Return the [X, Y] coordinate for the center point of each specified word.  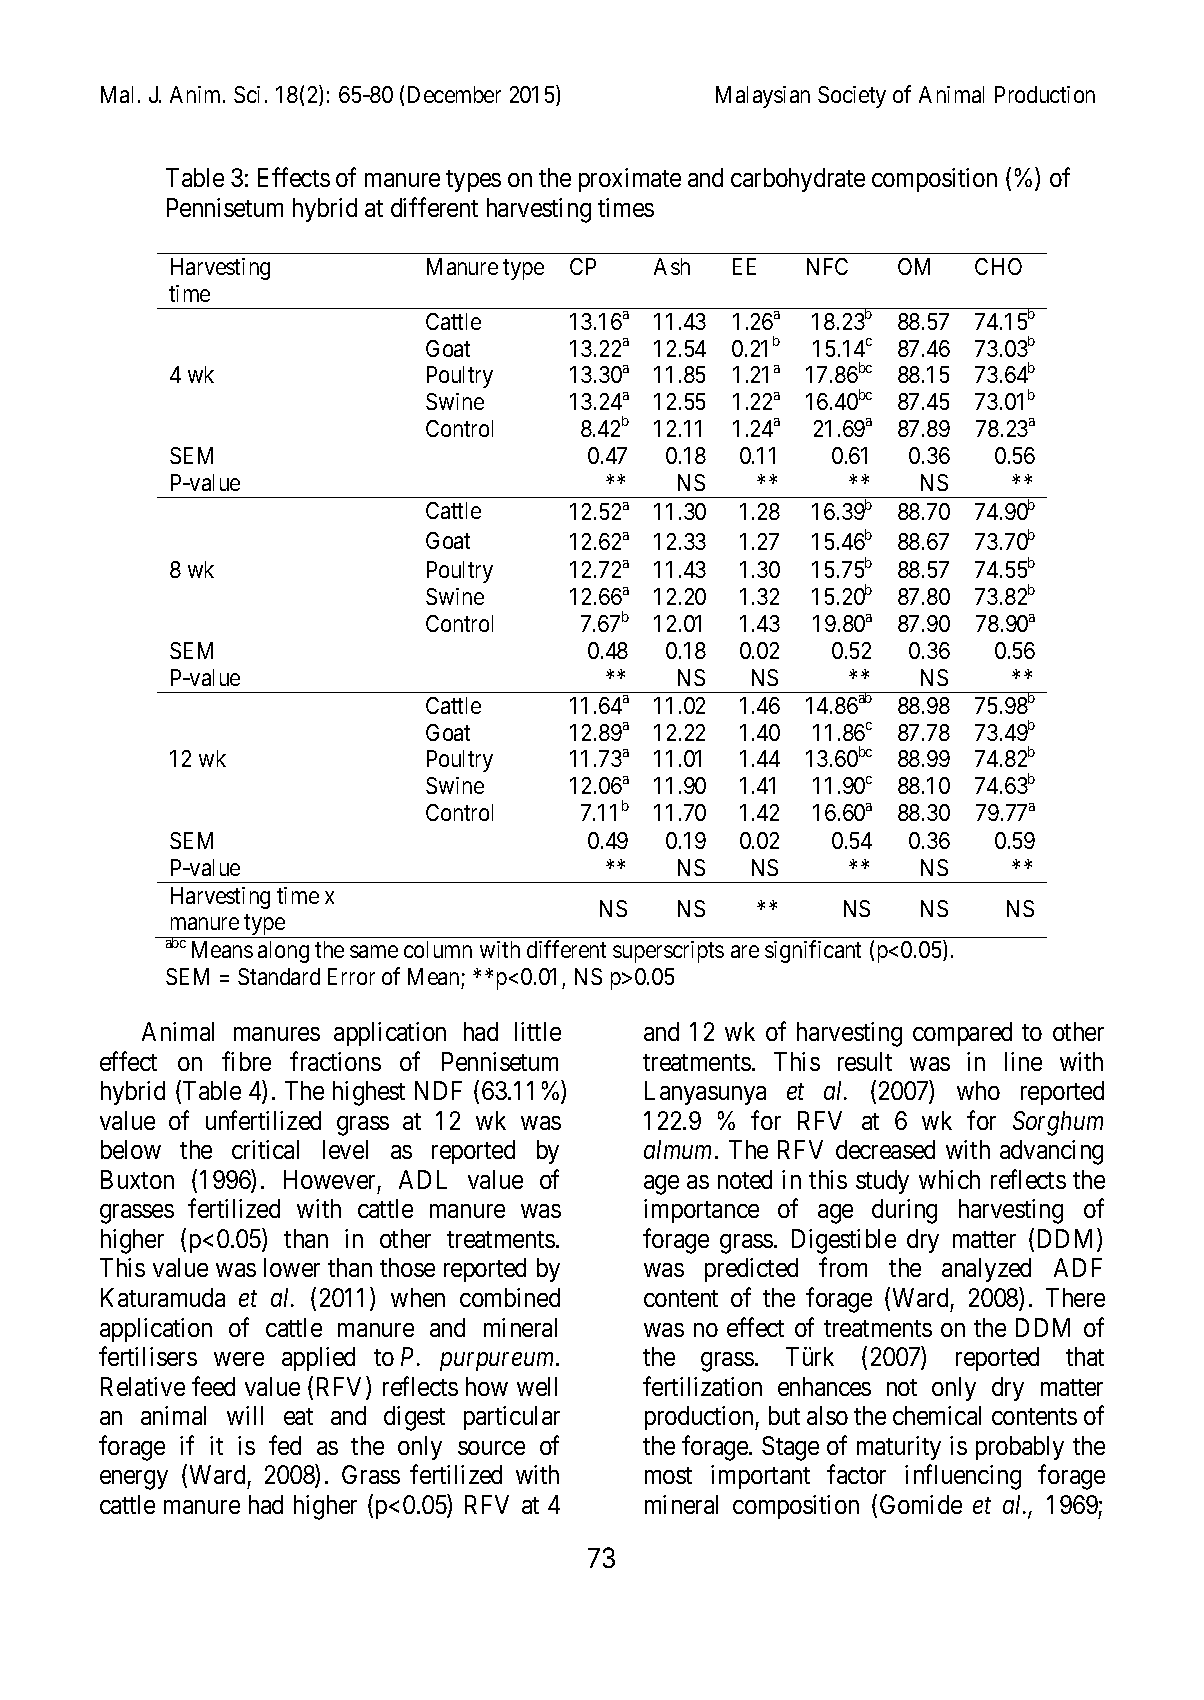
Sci [247, 94]
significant [813, 952]
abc [175, 942]
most [668, 1475]
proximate [630, 180]
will [245, 1415]
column [438, 949]
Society [852, 97]
